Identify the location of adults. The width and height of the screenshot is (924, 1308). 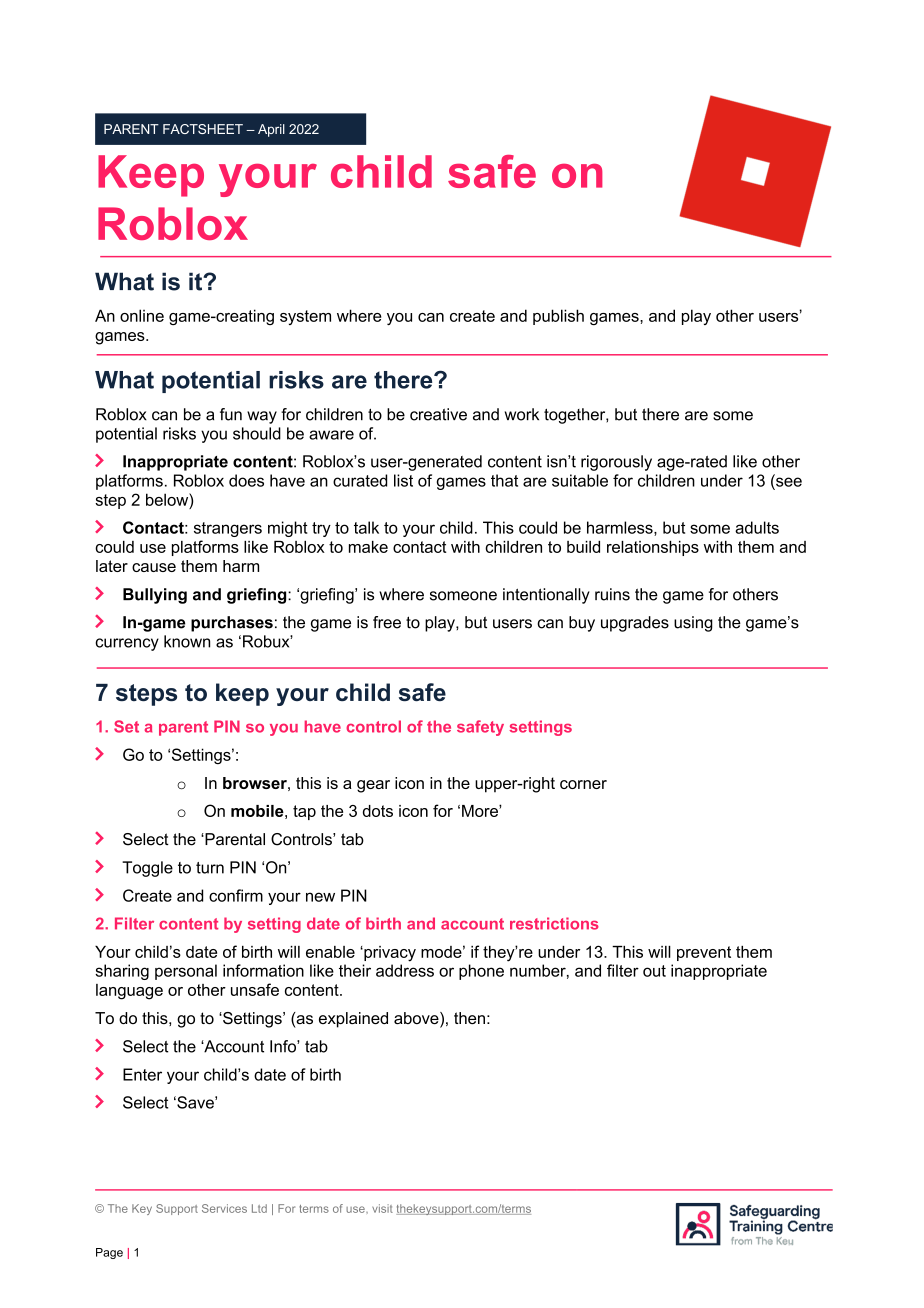
(757, 527).
